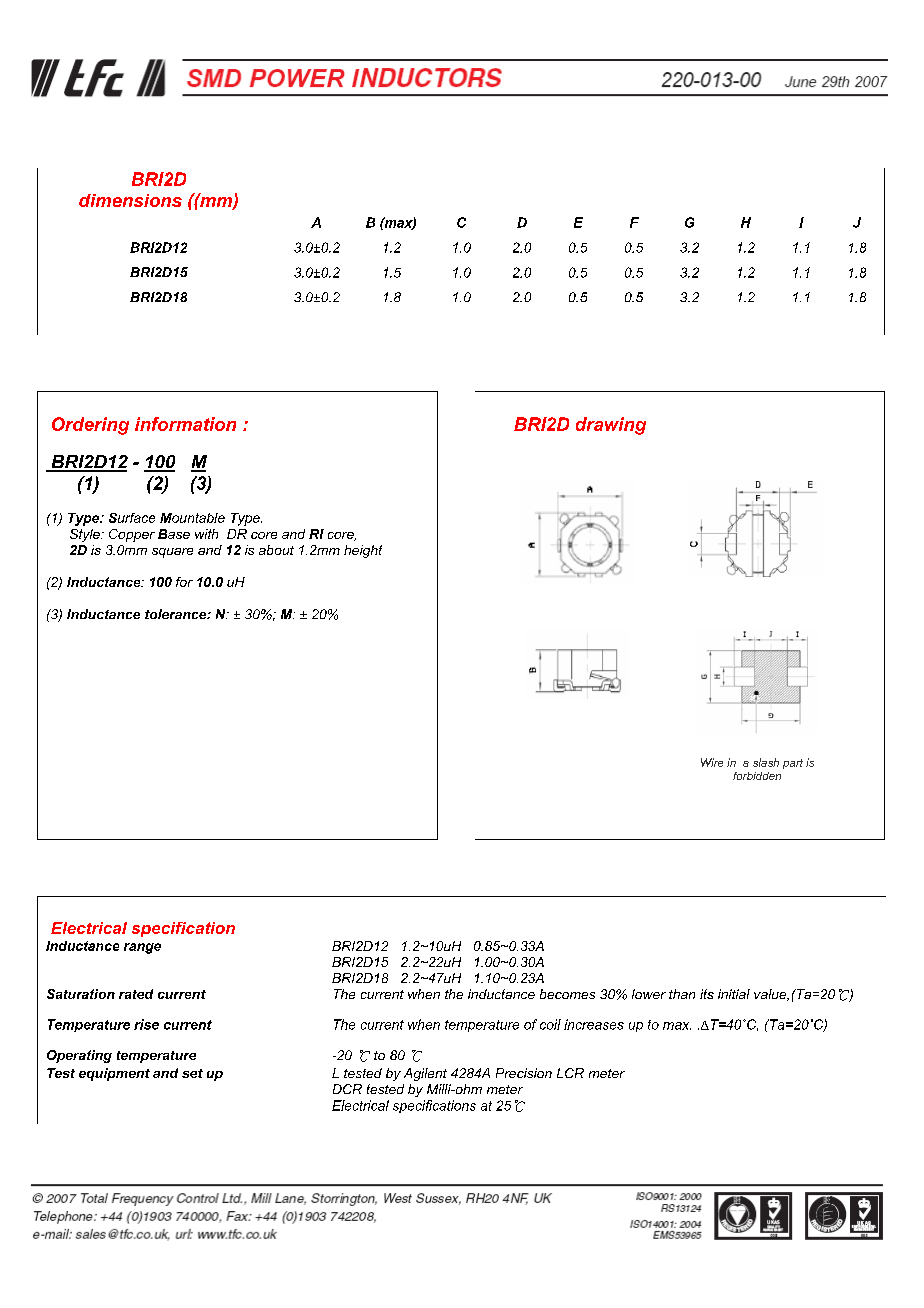 Image resolution: width=924 pixels, height=1308 pixels. What do you see at coordinates (766, 762) in the page?
I see `slash` at bounding box center [766, 762].
